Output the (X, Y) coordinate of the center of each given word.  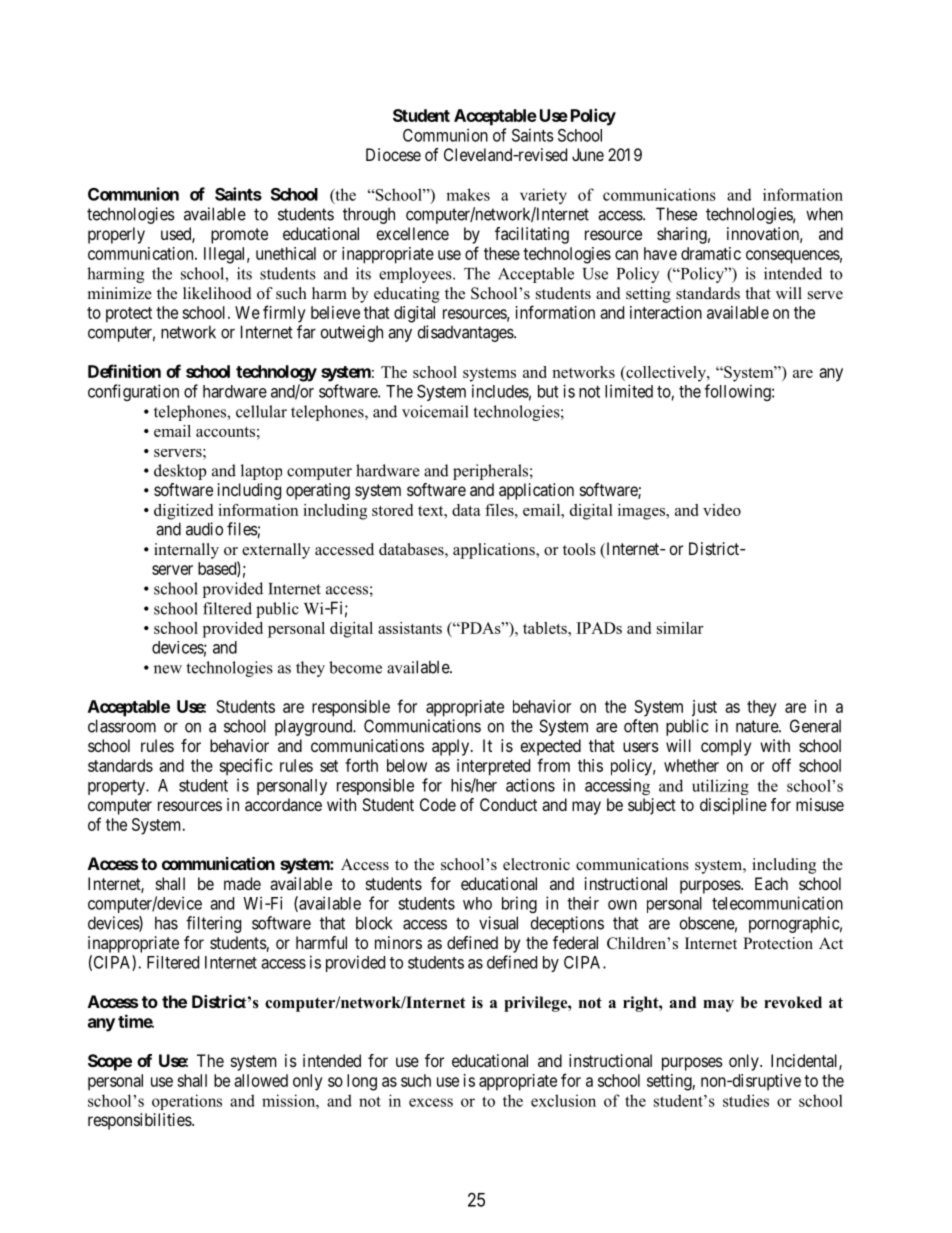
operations (187, 1102)
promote (239, 236)
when (824, 214)
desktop (180, 472)
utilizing (720, 787)
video (722, 510)
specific (246, 767)
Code (438, 804)
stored (392, 510)
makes (468, 194)
